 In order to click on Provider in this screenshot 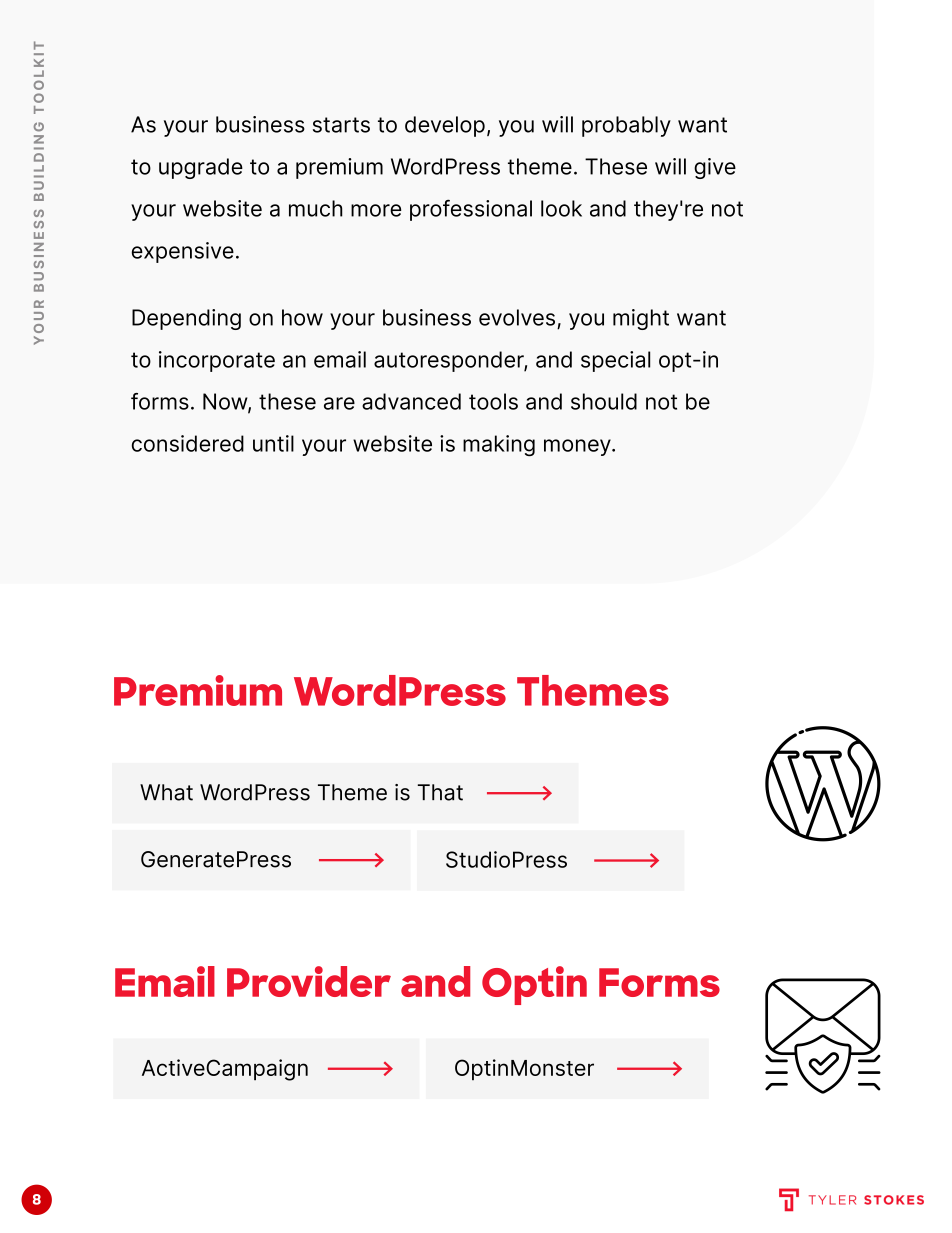, I will do `click(309, 981)`.
